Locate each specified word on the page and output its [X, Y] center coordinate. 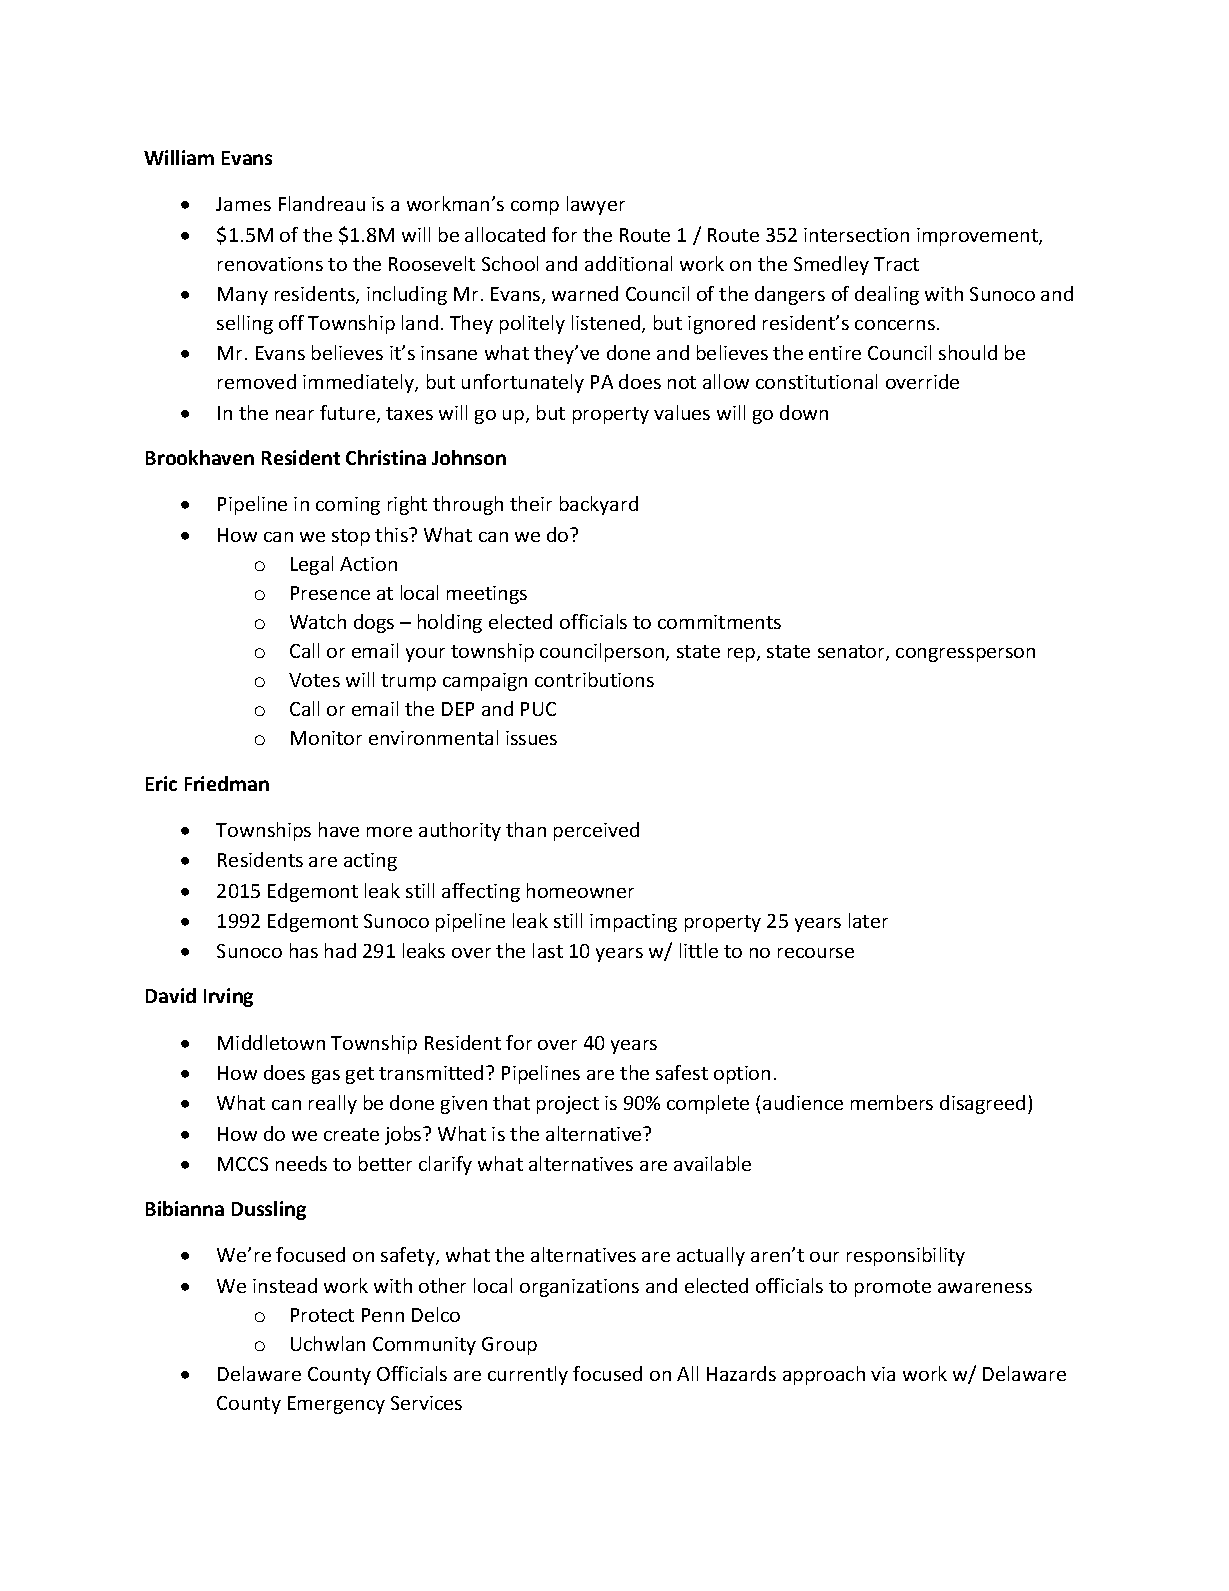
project [568, 1105]
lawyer [596, 205]
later [868, 920]
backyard [599, 505]
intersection [856, 235]
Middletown [271, 1042]
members [892, 1102]
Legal [312, 565]
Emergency [336, 1405]
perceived [596, 831]
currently [528, 1375]
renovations [270, 264]
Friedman [227, 783]
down [804, 412]
